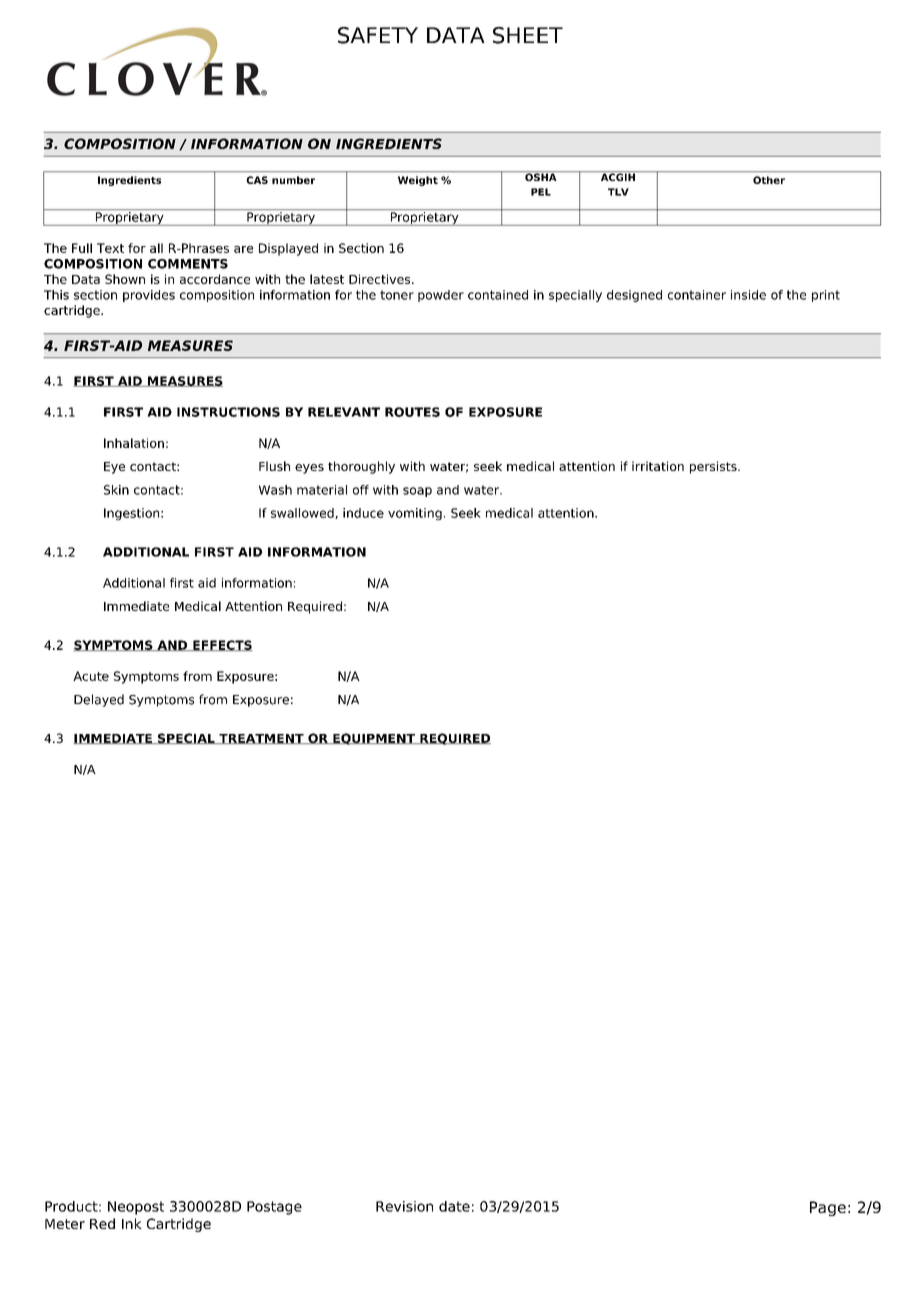 This page has width=924, height=1308. I want to click on persists, so click(714, 467).
